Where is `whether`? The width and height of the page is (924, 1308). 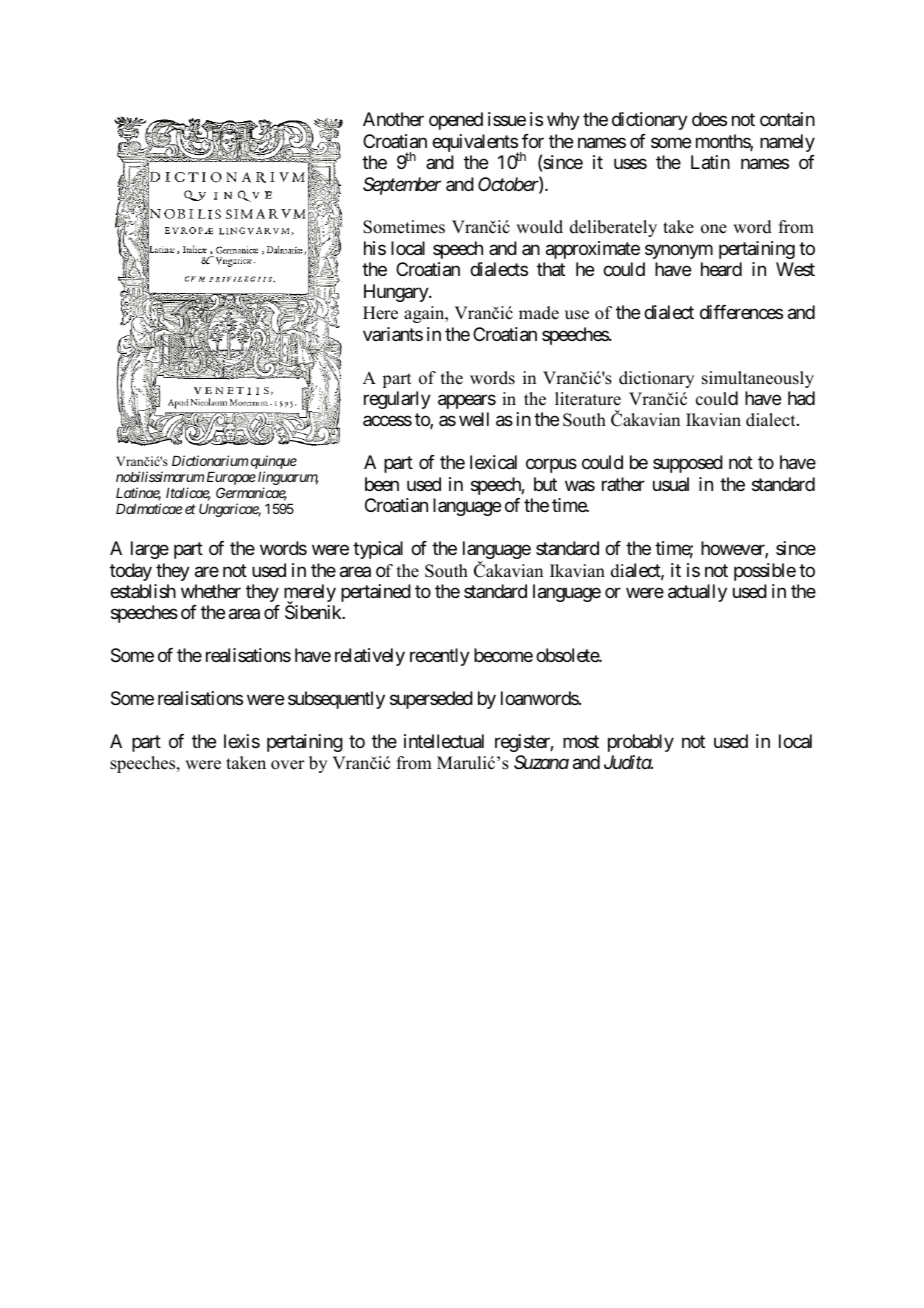 whether is located at coordinates (211, 591).
